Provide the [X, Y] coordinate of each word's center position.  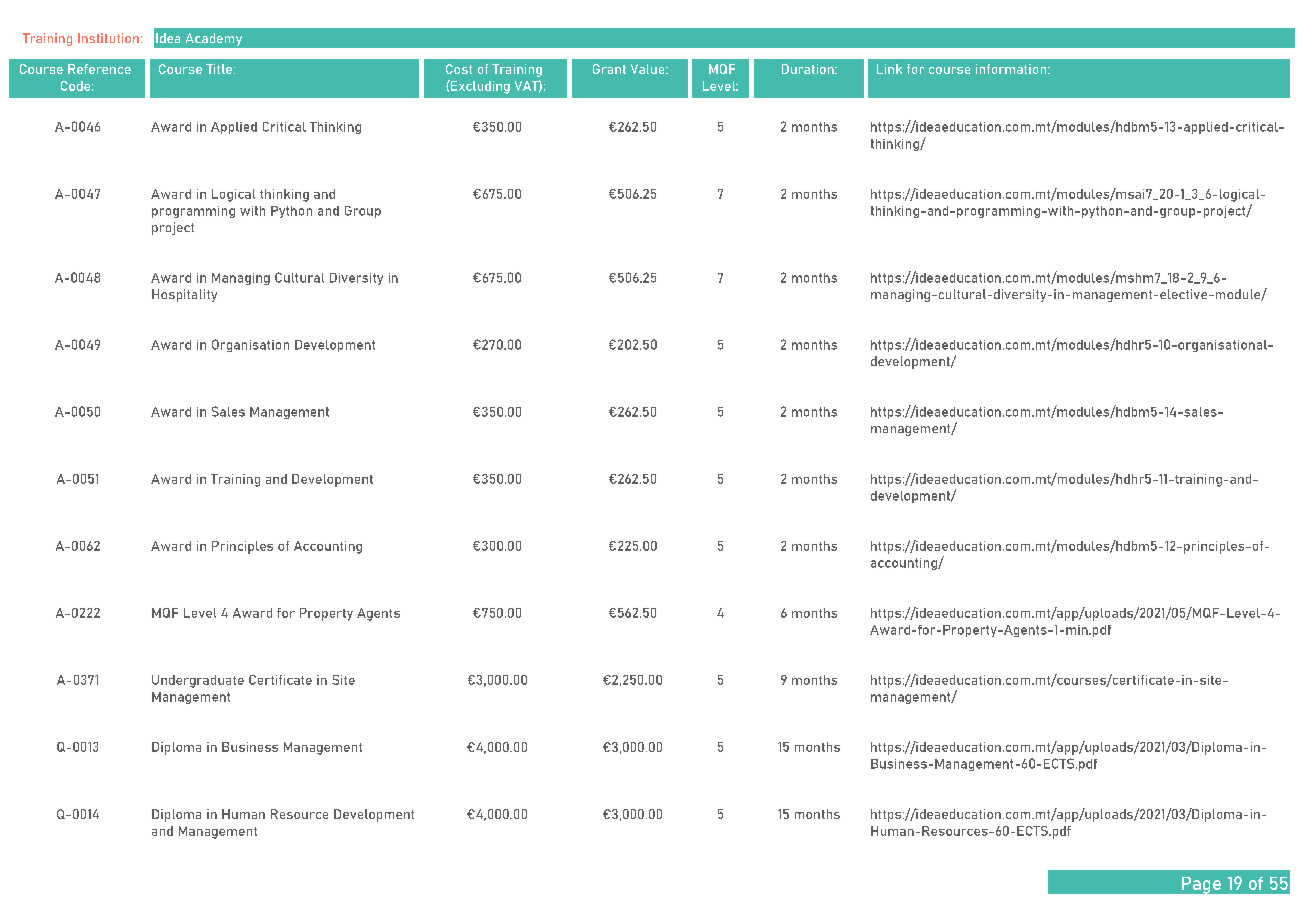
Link [889, 69]
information [1012, 69]
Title [219, 69]
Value [649, 69]
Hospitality [184, 295]
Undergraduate [198, 681]
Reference [99, 69]
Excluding [479, 87]
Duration [809, 69]
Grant [609, 69]
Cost [459, 69]
